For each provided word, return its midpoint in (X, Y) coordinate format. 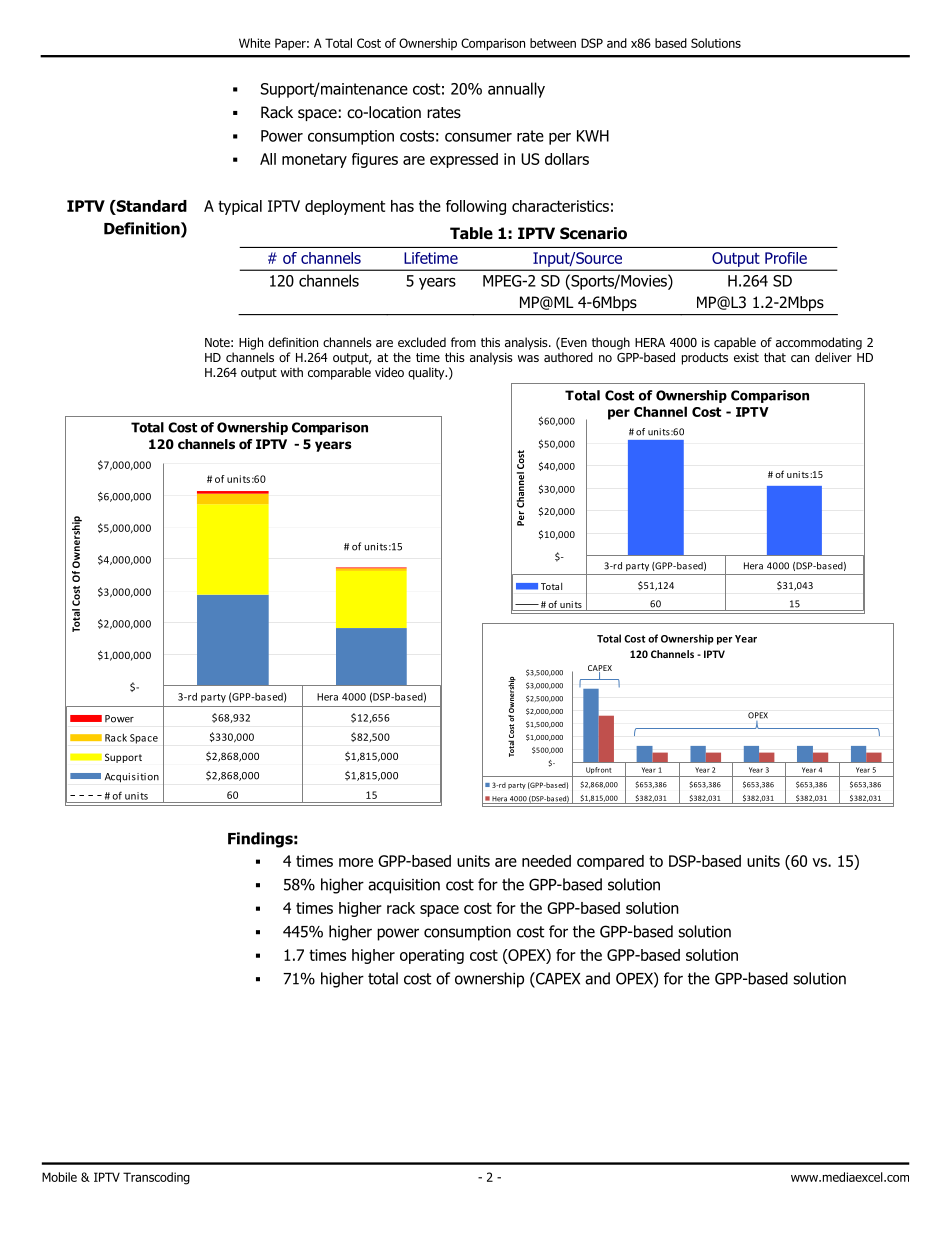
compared (610, 862)
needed (546, 861)
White (254, 43)
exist (746, 357)
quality (427, 373)
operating (432, 956)
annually (516, 90)
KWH (593, 136)
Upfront (599, 770)
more (356, 862)
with (292, 372)
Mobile (59, 1177)
